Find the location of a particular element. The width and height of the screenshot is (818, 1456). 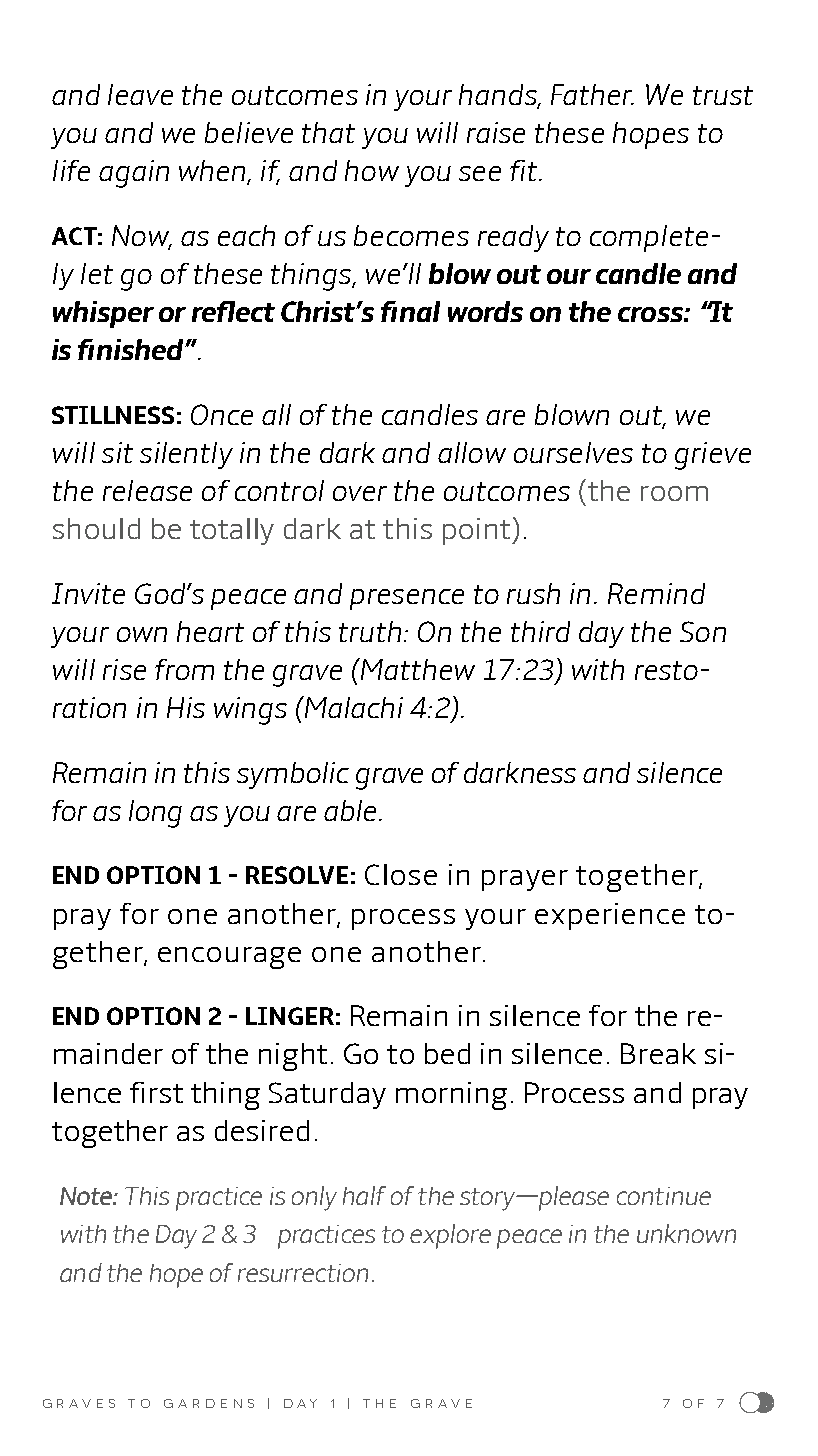

explore is located at coordinates (450, 1236).
